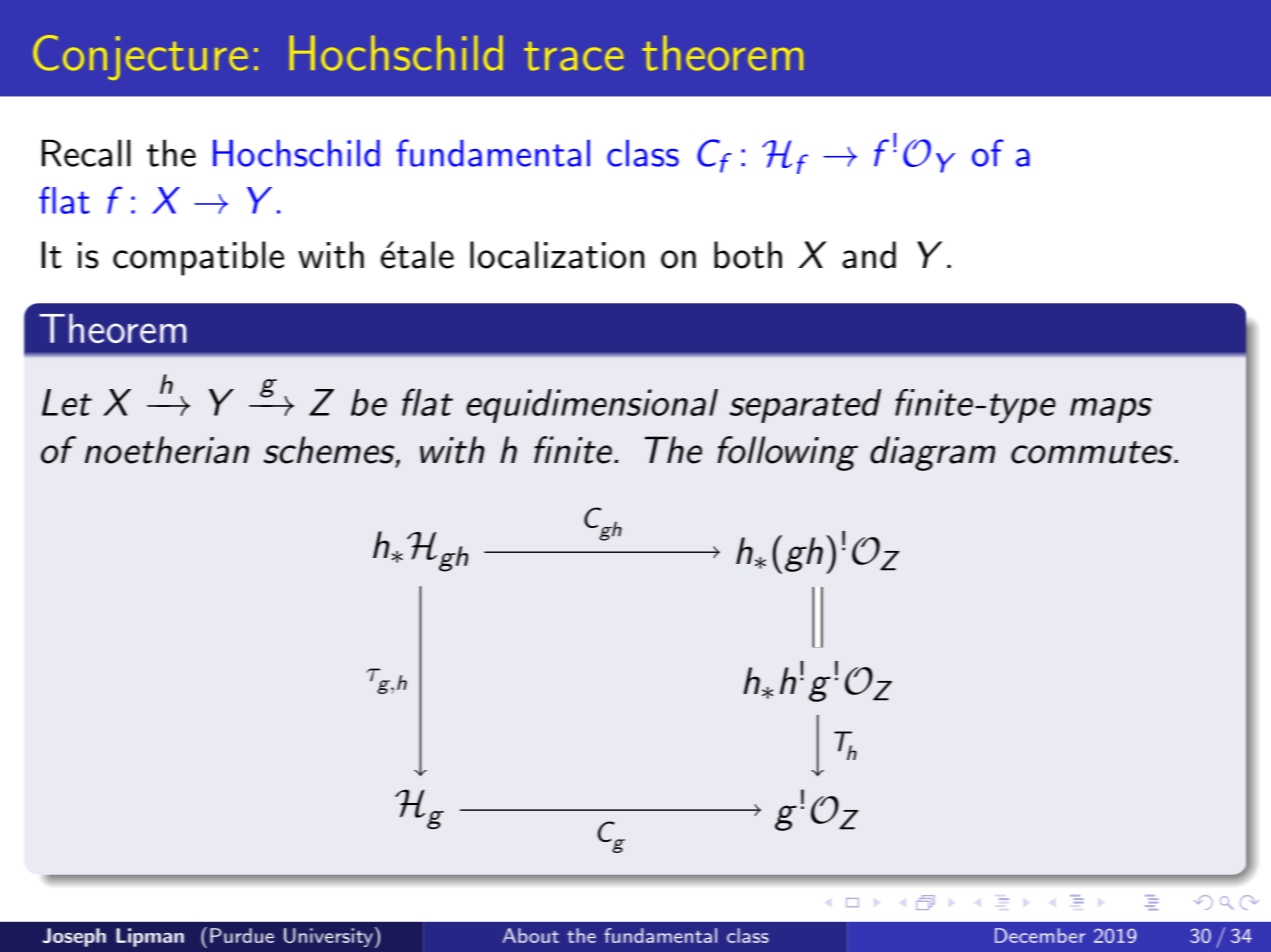 The width and height of the screenshot is (1271, 952). What do you see at coordinates (787, 453) in the screenshot?
I see `following` at bounding box center [787, 453].
